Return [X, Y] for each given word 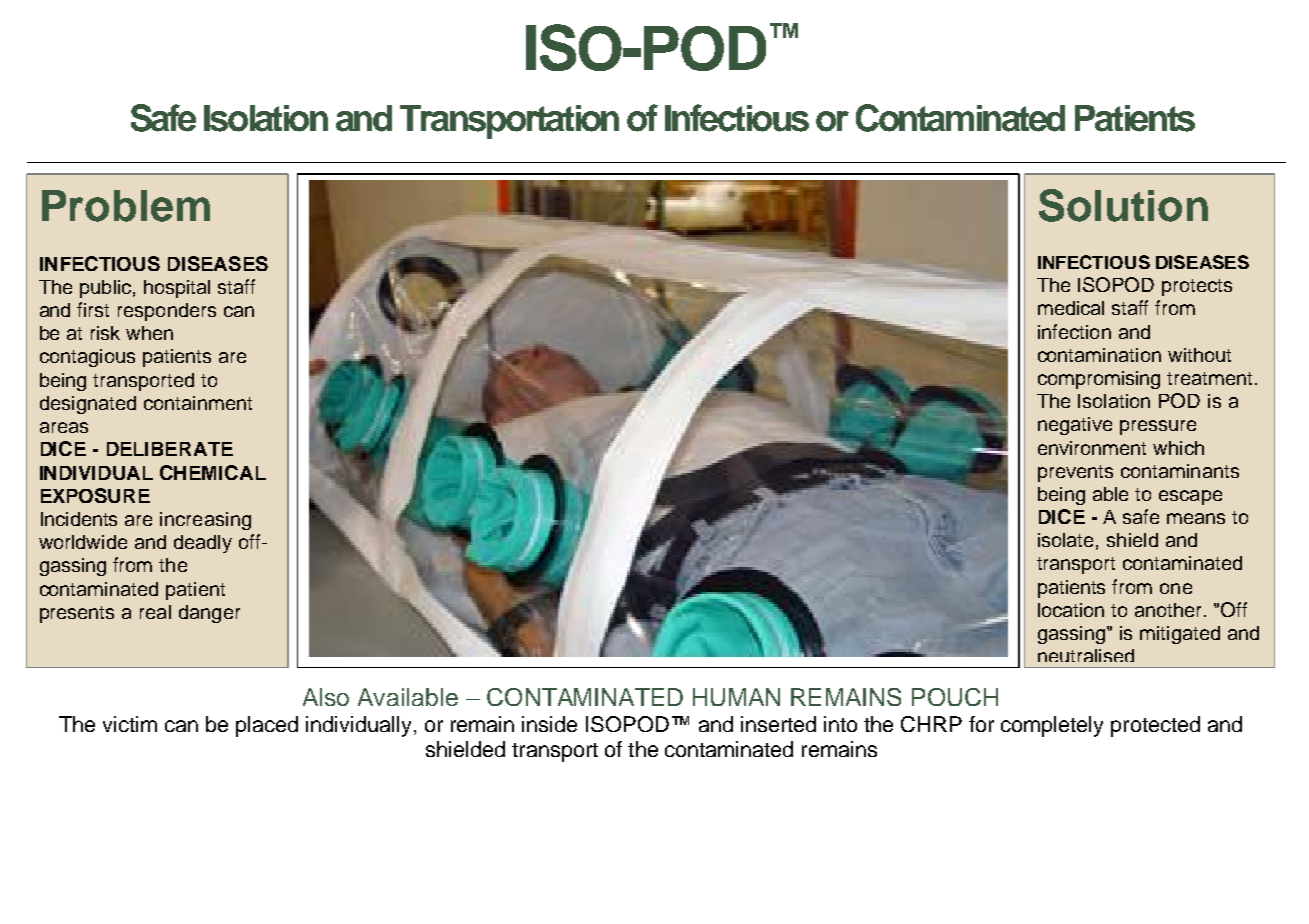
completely [1052, 726]
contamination [1099, 355]
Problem [126, 206]
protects [1197, 287]
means [1196, 518]
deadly [203, 544]
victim [130, 724]
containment [198, 403]
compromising [1099, 380]
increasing [205, 521]
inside [549, 724]
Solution [1123, 205]
